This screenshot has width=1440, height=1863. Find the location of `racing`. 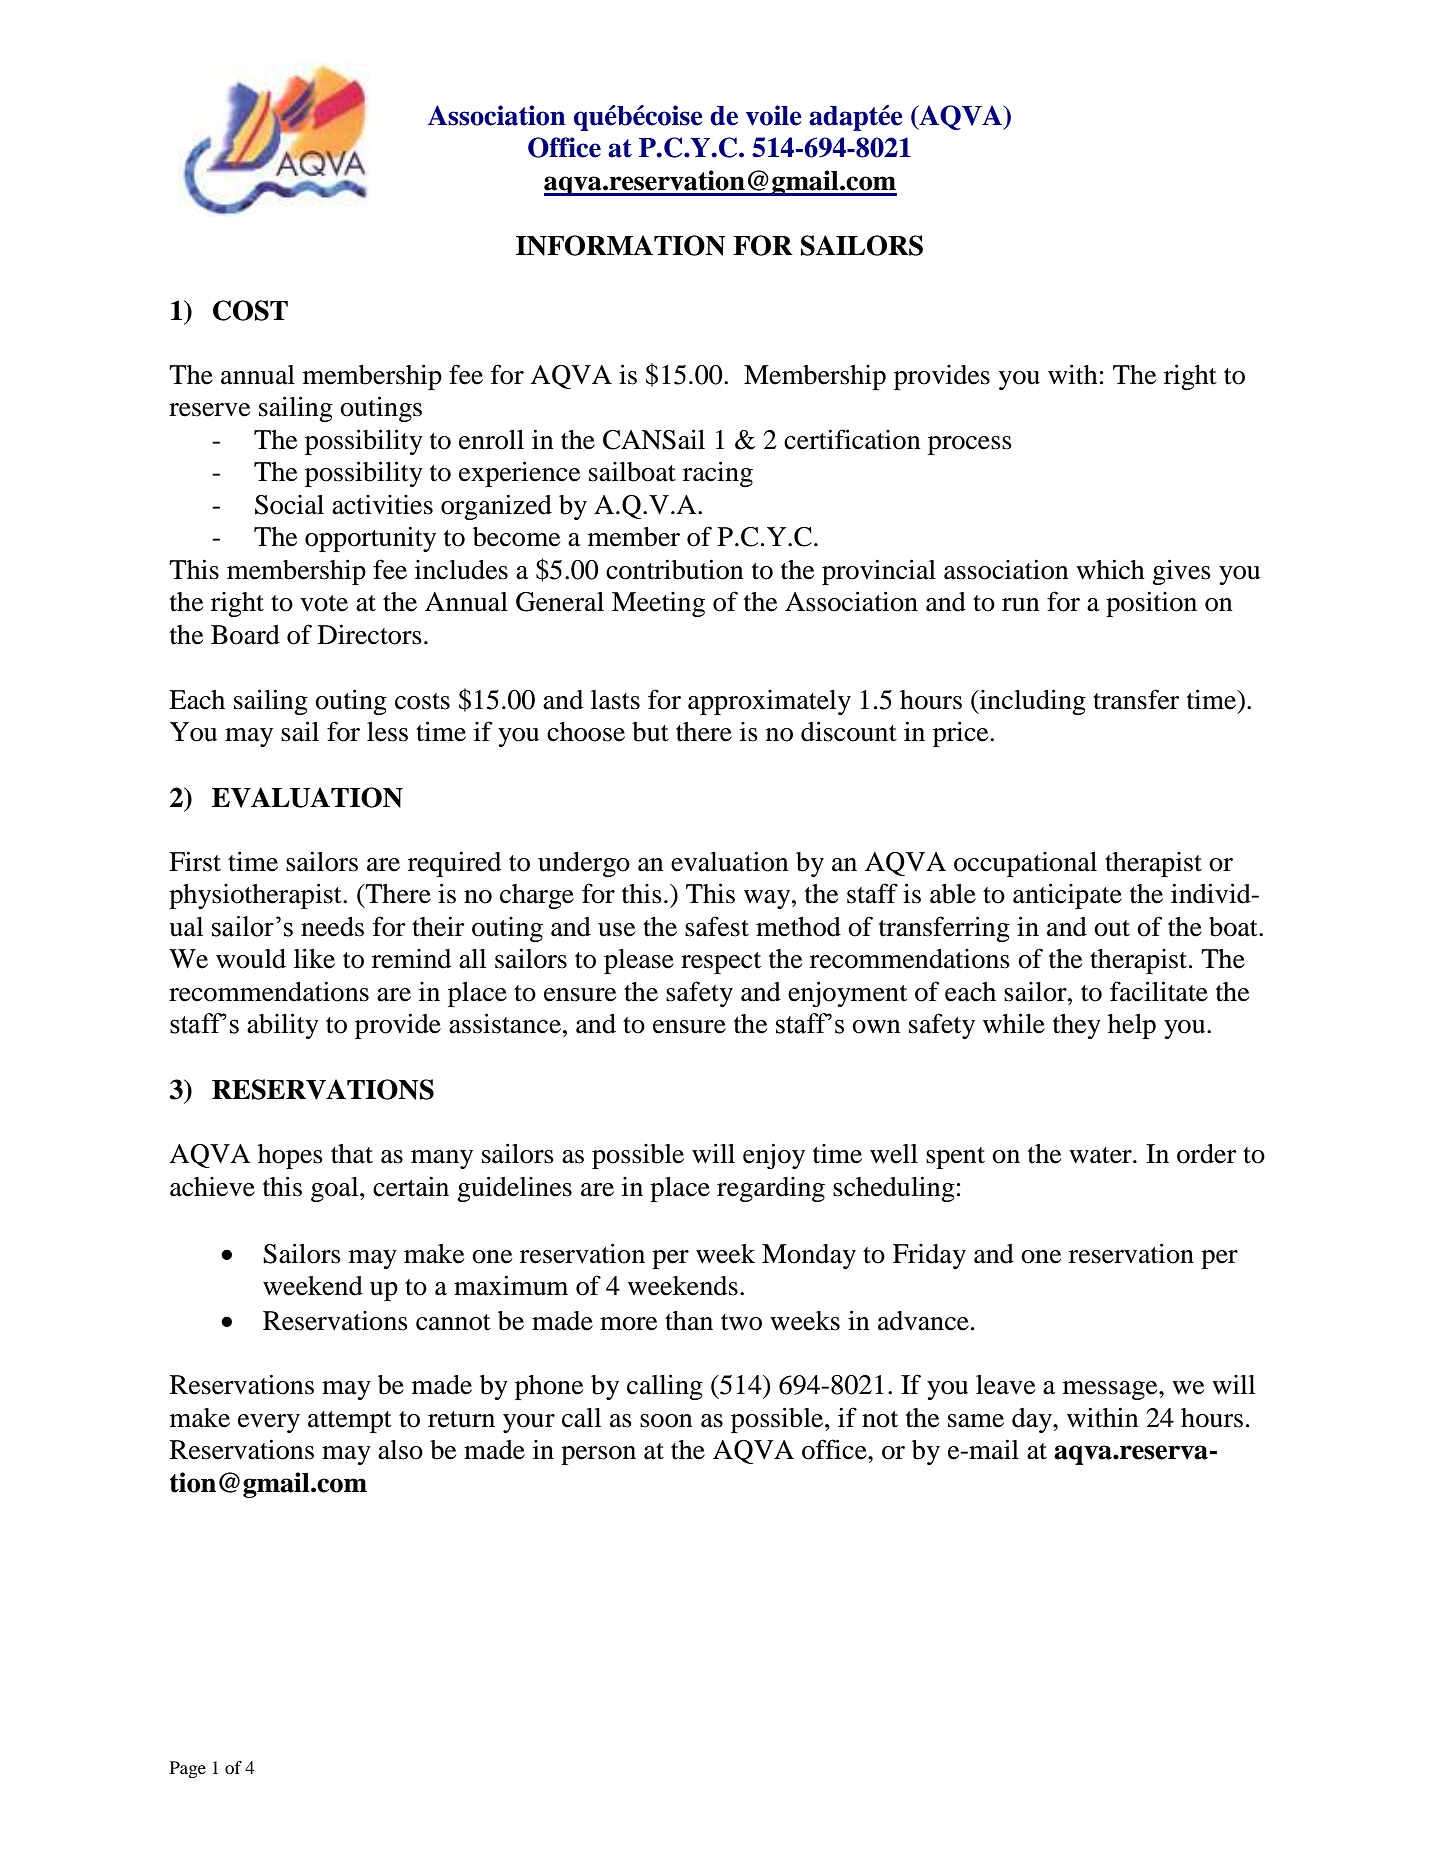

racing is located at coordinates (718, 474).
